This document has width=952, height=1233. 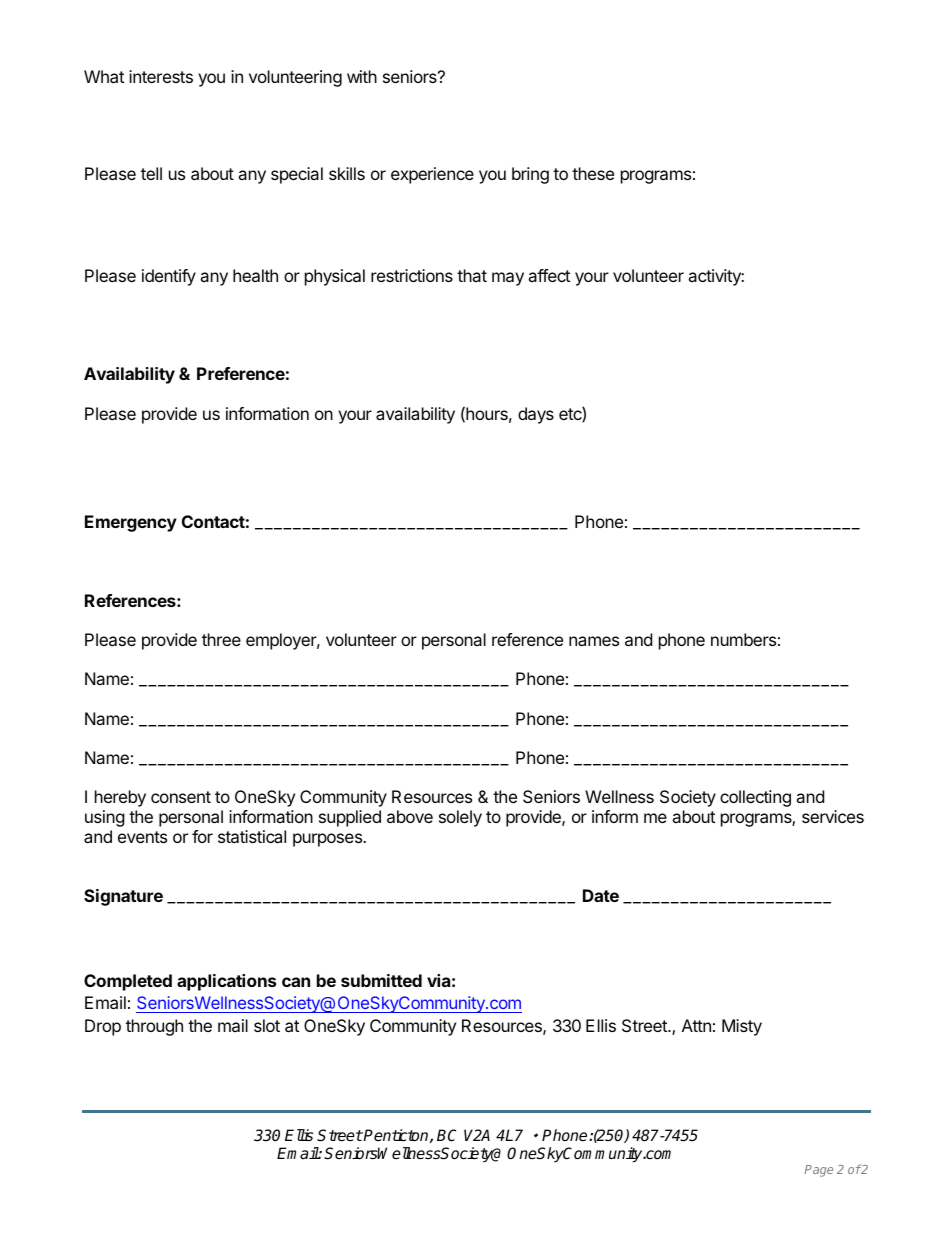 What do you see at coordinates (123, 897) in the document?
I see `Signature` at bounding box center [123, 897].
